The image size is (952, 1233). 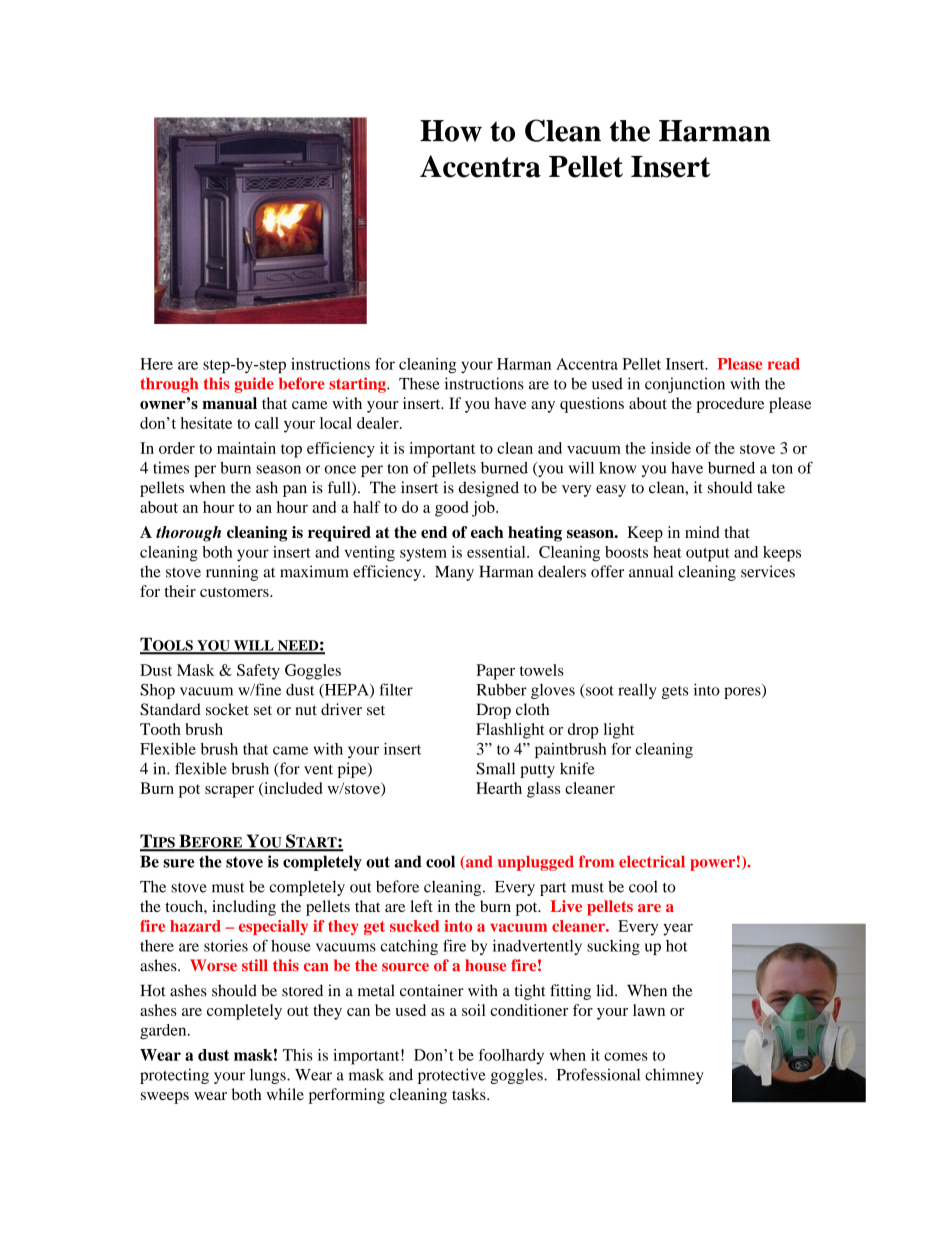 What do you see at coordinates (244, 908) in the document?
I see `including` at bounding box center [244, 908].
